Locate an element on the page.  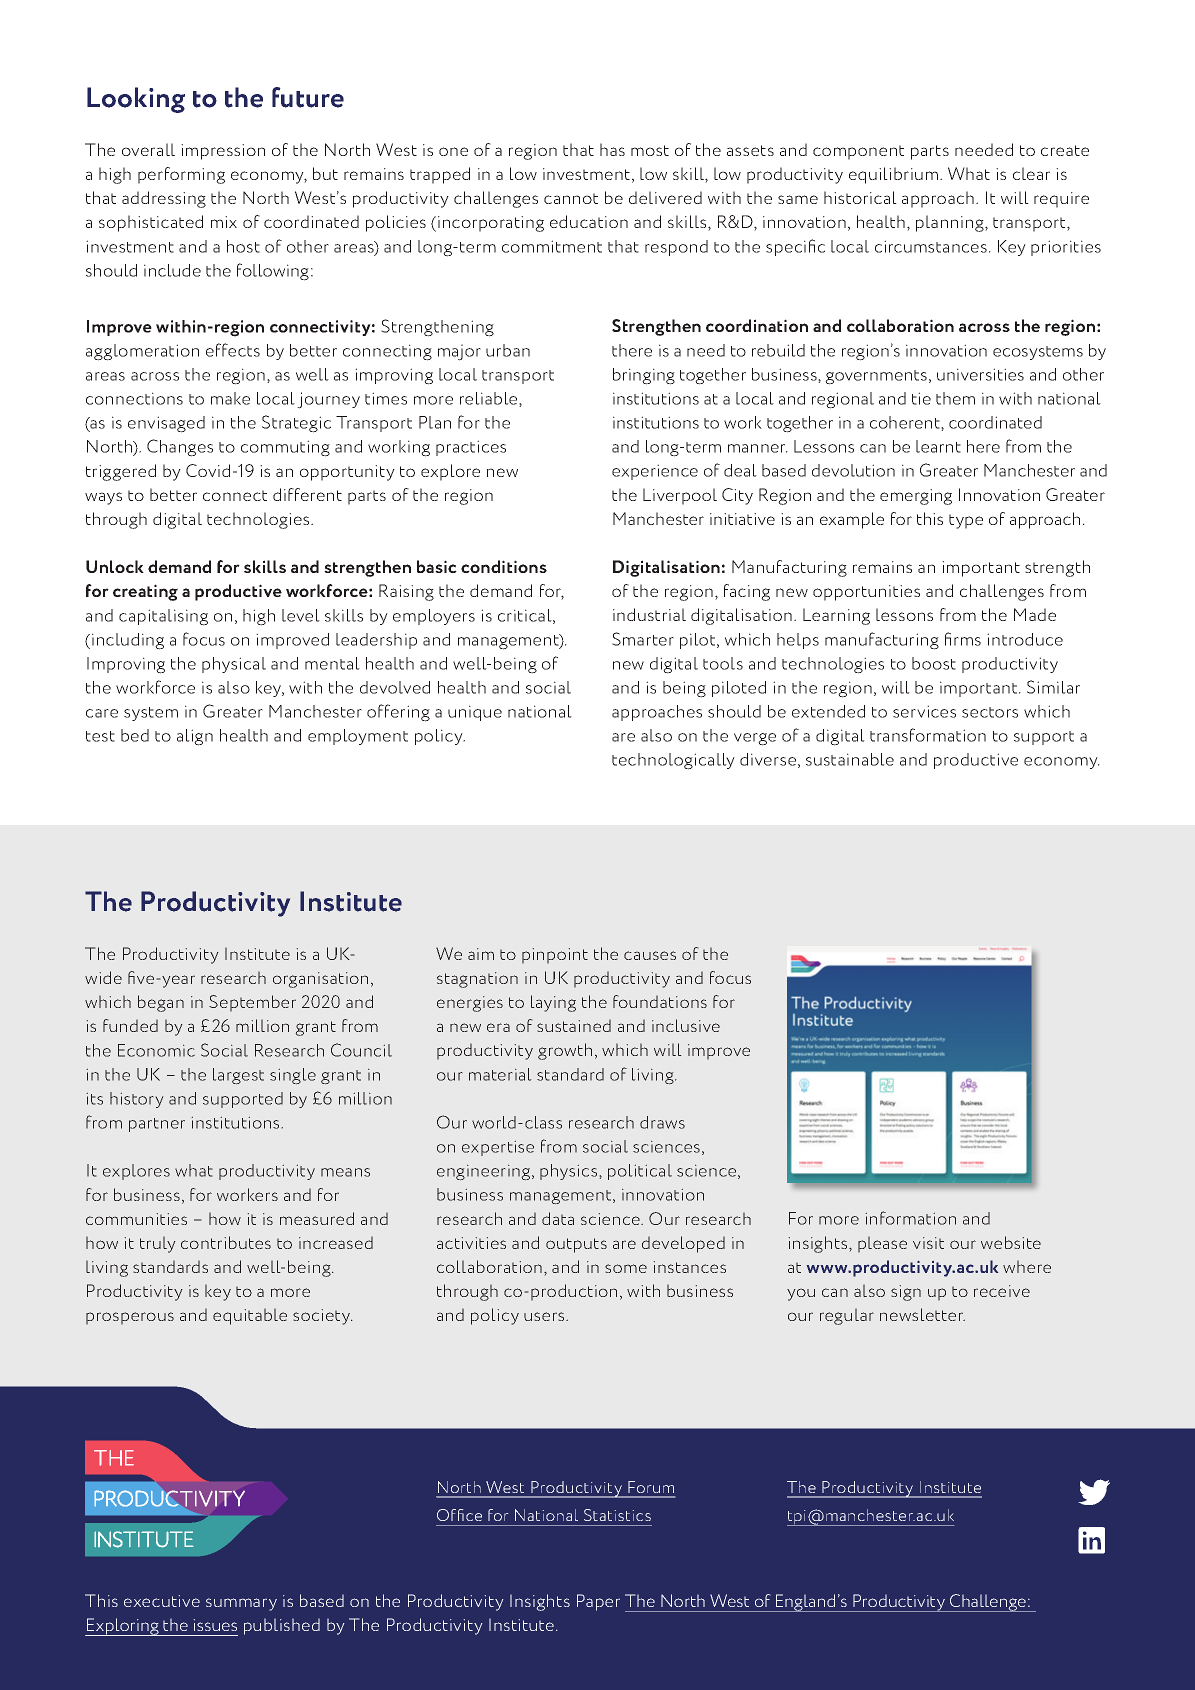
align is located at coordinates (195, 737).
